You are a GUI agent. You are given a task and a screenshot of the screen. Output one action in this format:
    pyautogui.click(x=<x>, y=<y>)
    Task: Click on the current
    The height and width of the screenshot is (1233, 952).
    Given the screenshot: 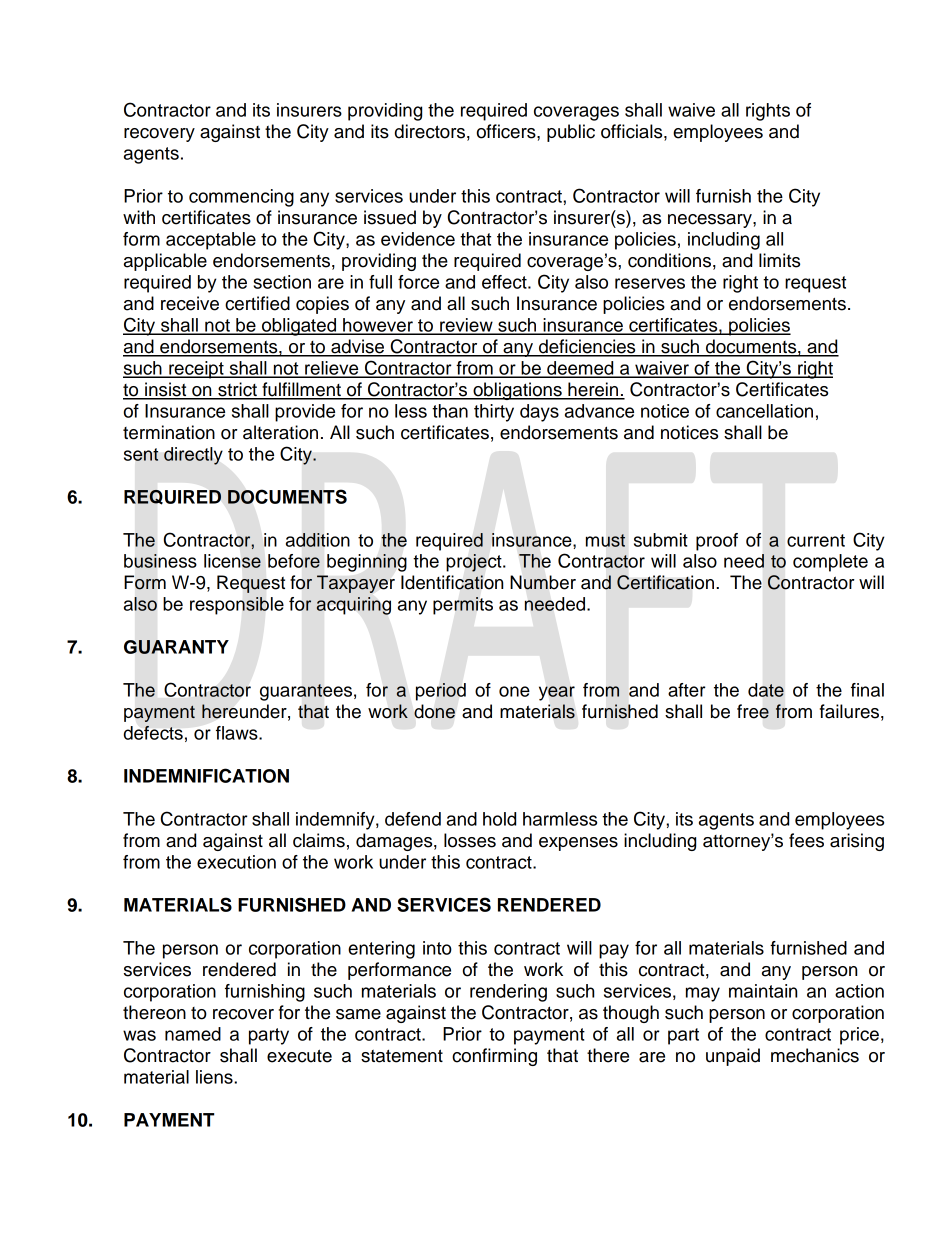 What is the action you would take?
    pyautogui.click(x=816, y=540)
